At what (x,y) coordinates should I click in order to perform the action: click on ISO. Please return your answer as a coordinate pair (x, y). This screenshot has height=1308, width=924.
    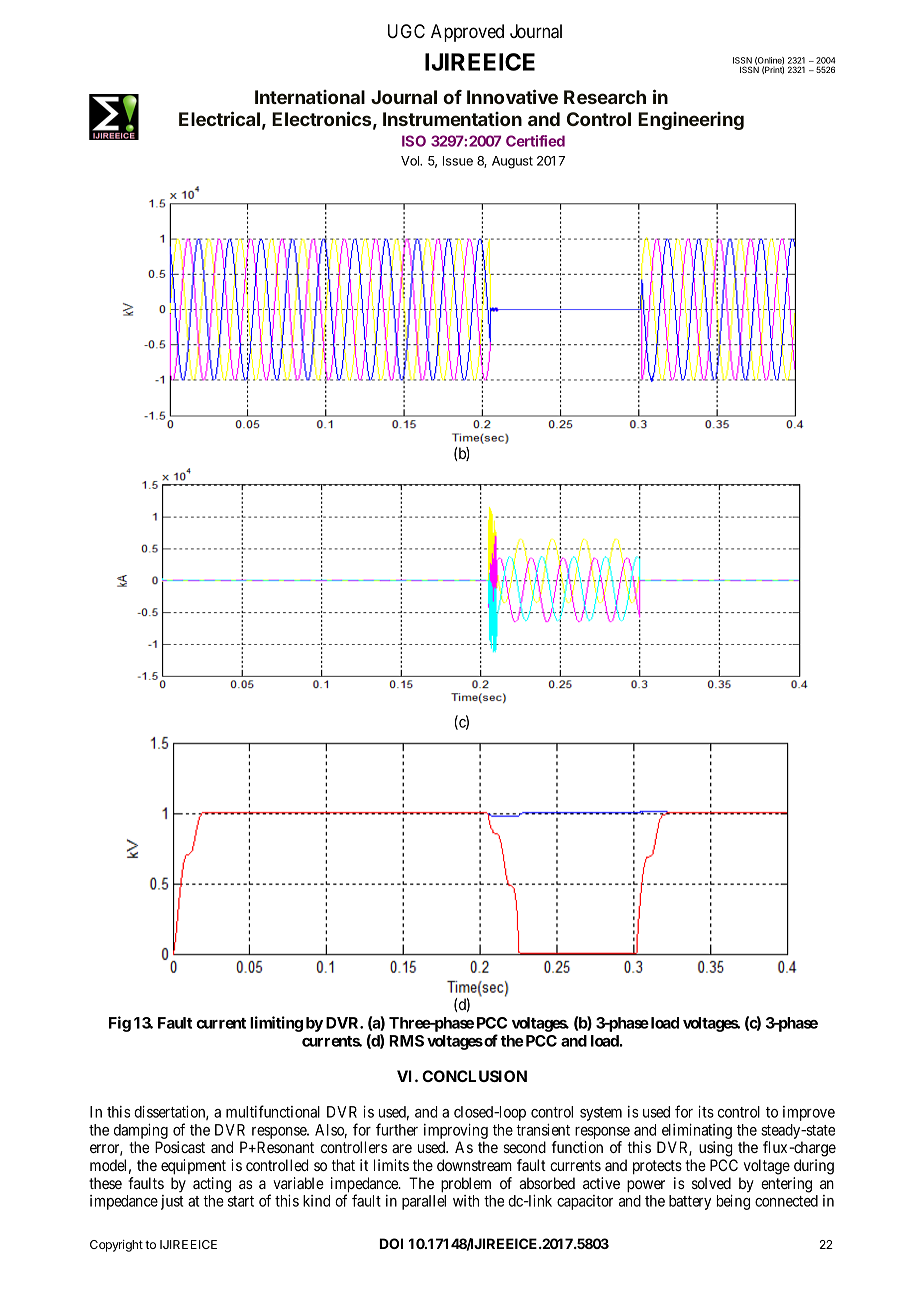
    Looking at the image, I should click on (414, 141).
